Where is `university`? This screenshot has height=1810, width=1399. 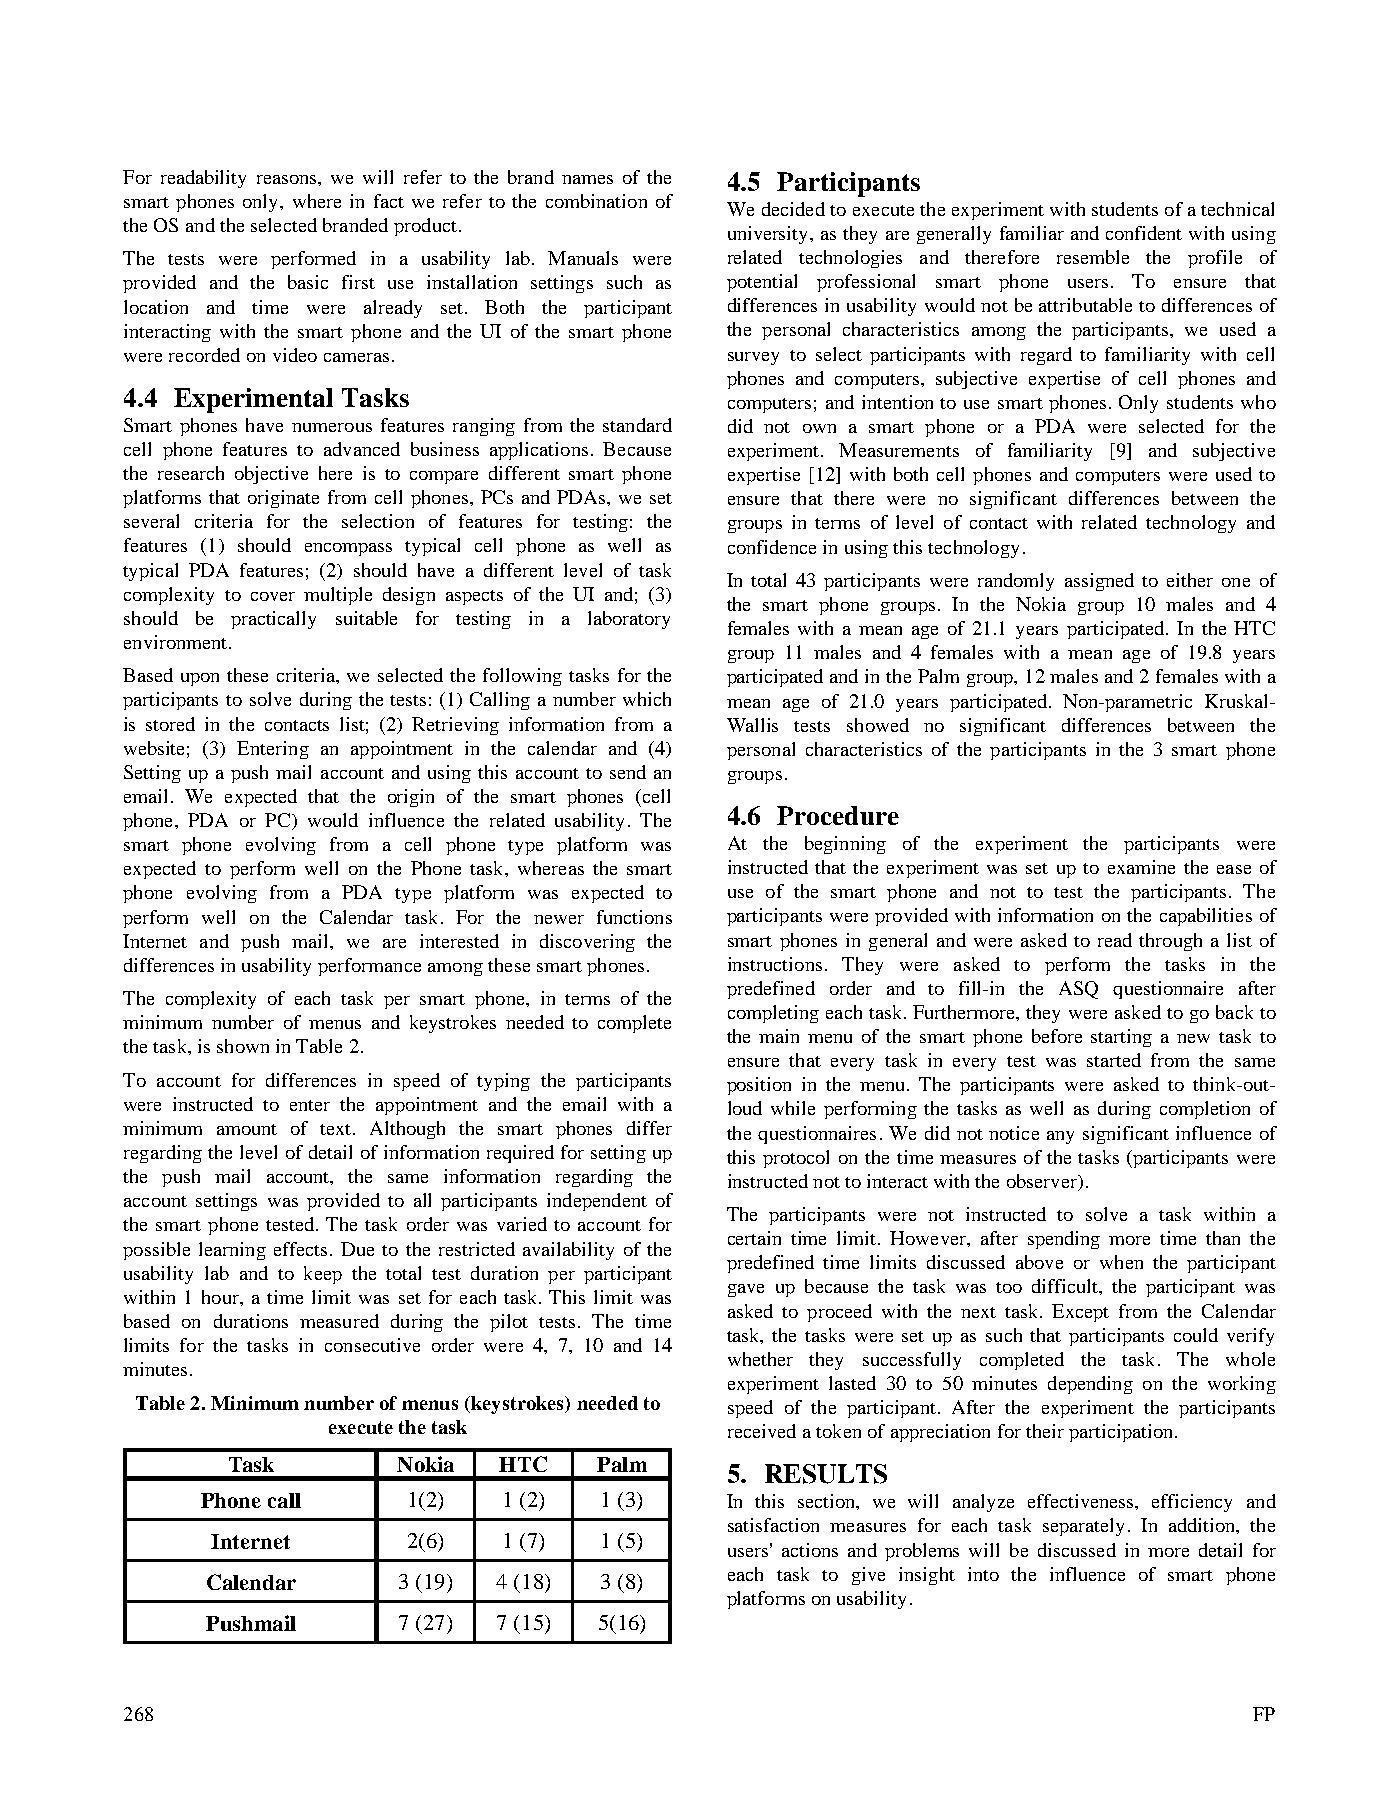
university is located at coordinates (769, 235).
